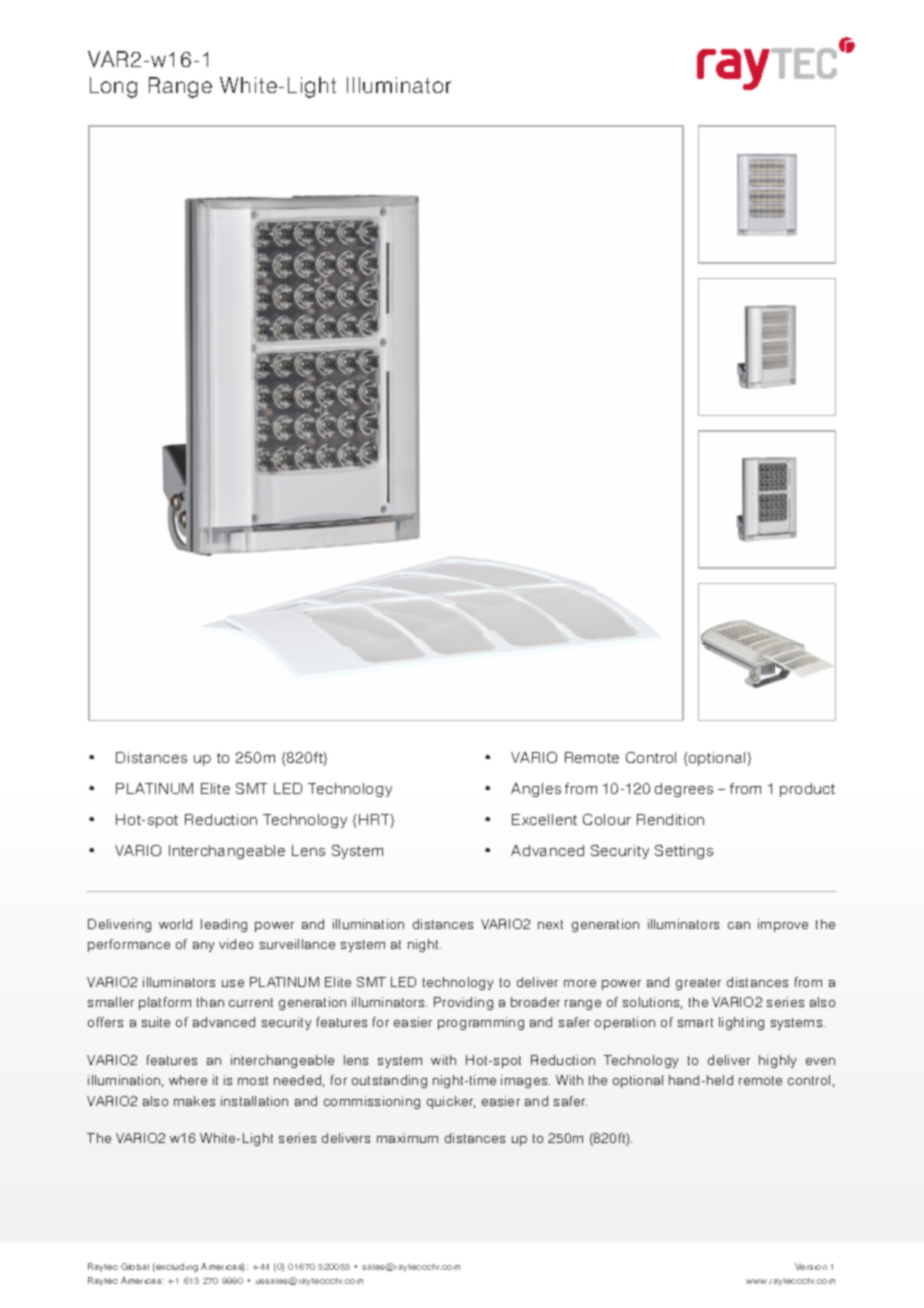 The width and height of the screenshot is (924, 1308). Describe the element at coordinates (175, 924) in the screenshot. I see `world` at that location.
